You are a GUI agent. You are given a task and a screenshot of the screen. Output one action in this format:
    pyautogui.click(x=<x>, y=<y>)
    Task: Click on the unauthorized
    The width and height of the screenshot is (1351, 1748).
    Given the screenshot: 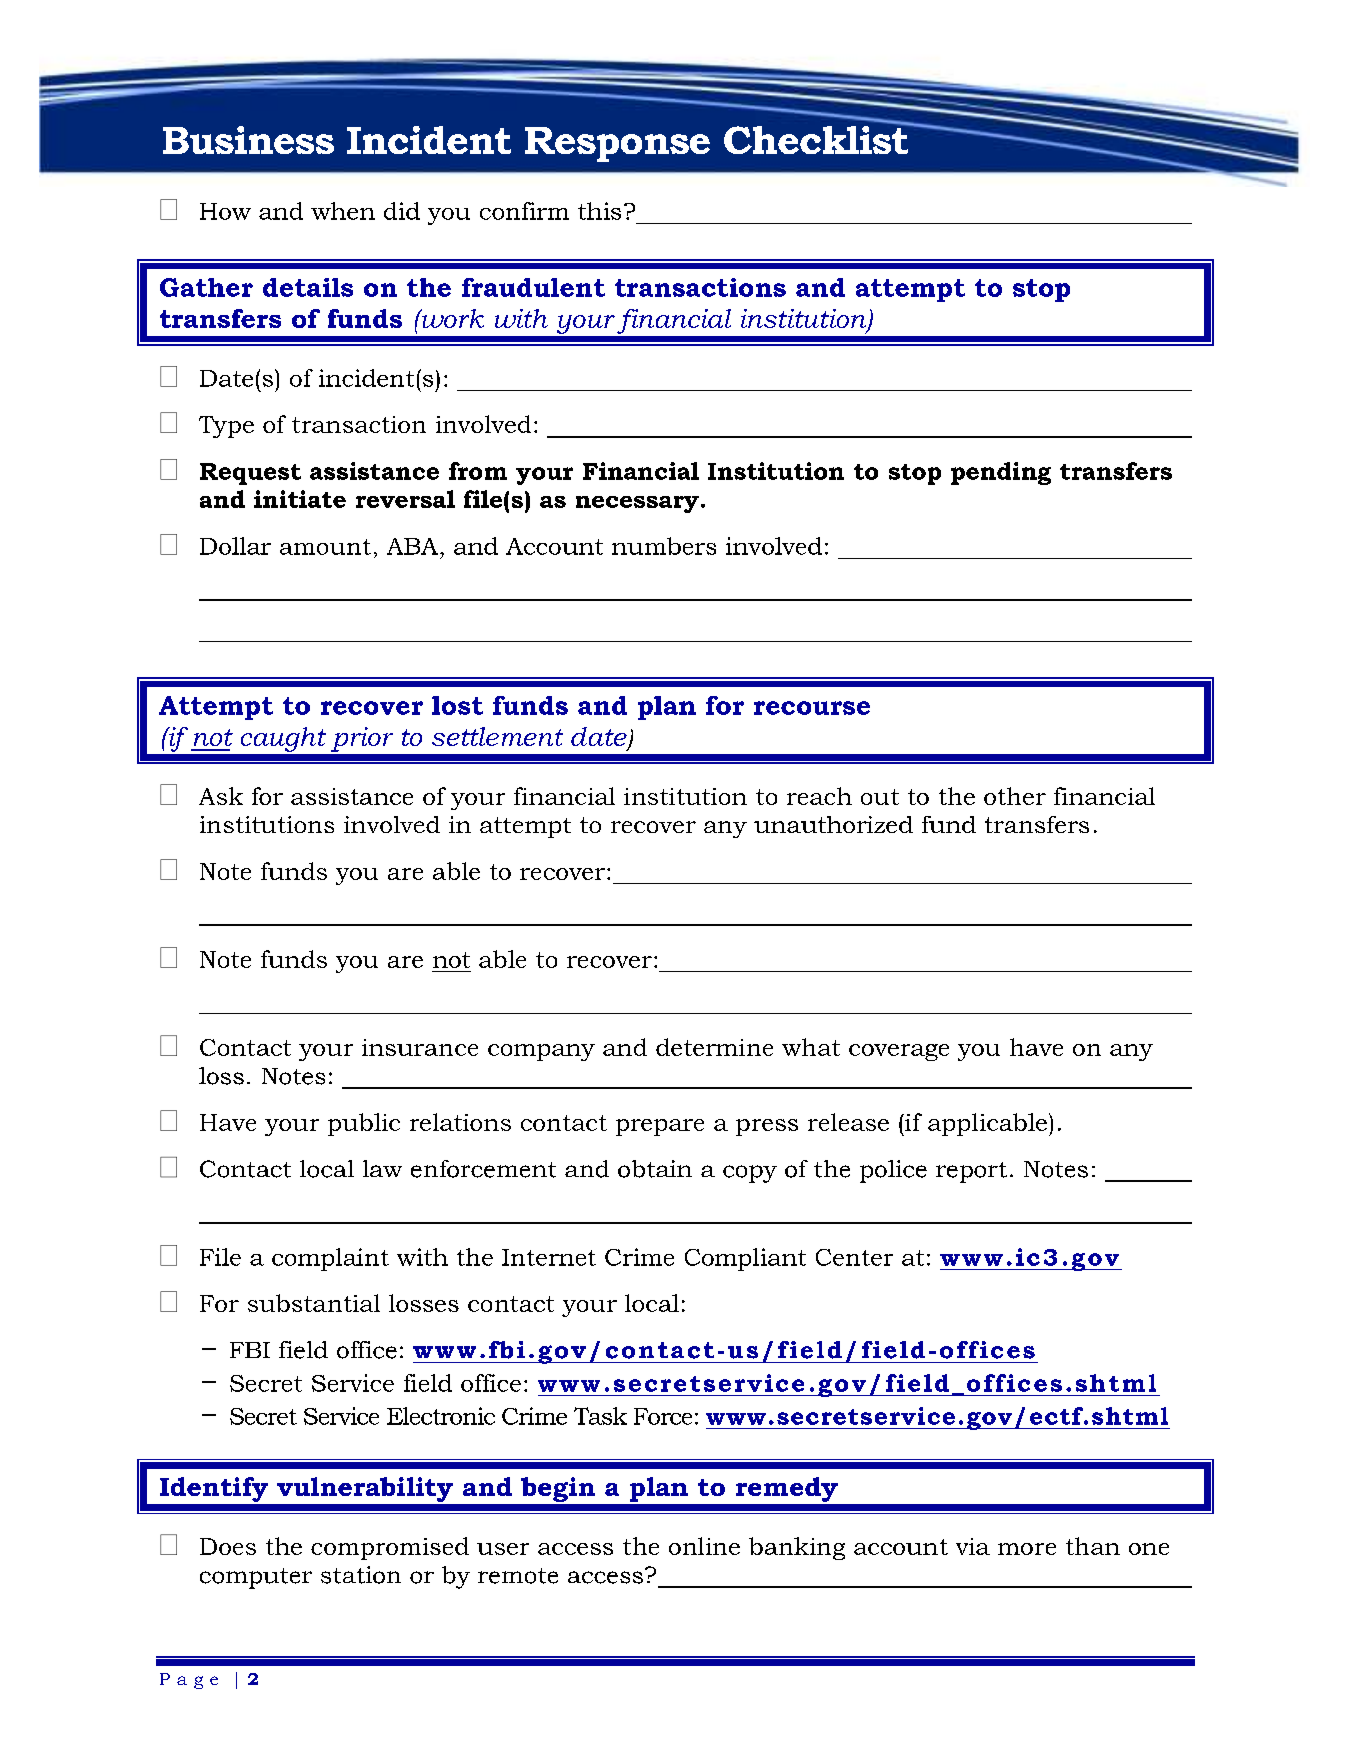 What is the action you would take?
    pyautogui.click(x=833, y=824)
